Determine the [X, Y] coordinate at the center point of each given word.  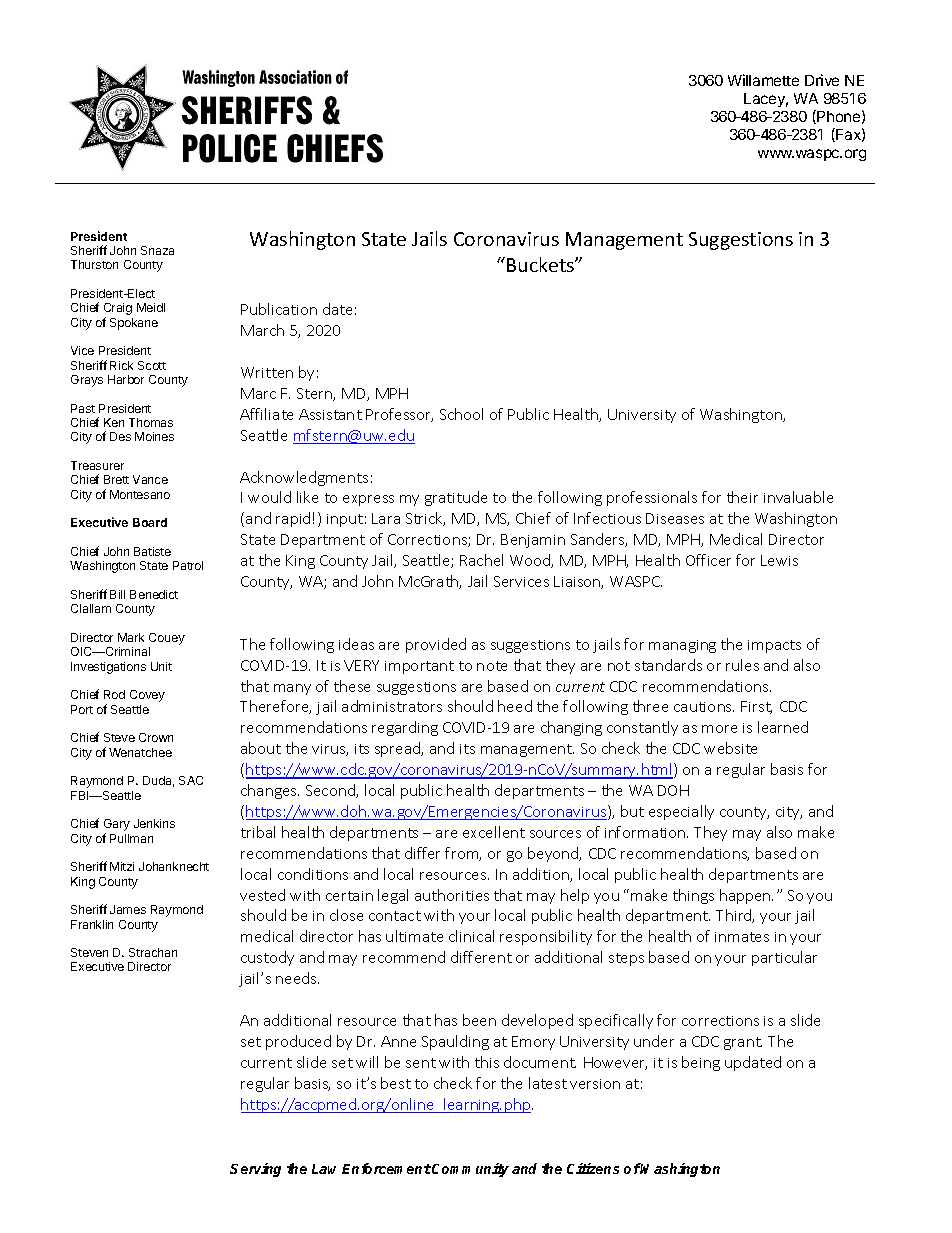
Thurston [94, 264]
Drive [822, 80]
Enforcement [386, 1168]
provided [436, 645]
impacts [774, 646]
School [461, 414]
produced [298, 1042]
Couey [167, 640]
